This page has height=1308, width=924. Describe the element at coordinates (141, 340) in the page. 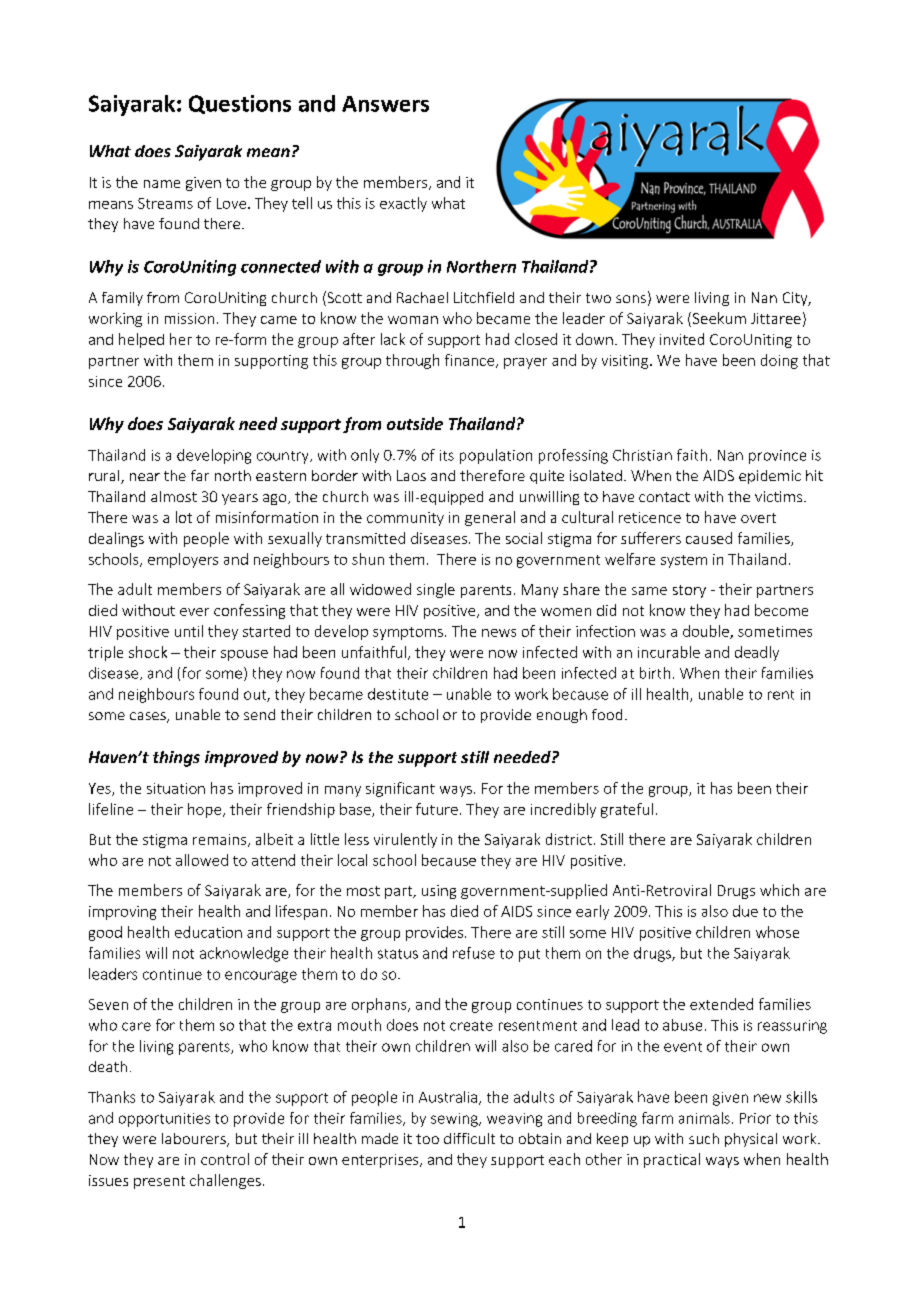

I see `helped` at that location.
